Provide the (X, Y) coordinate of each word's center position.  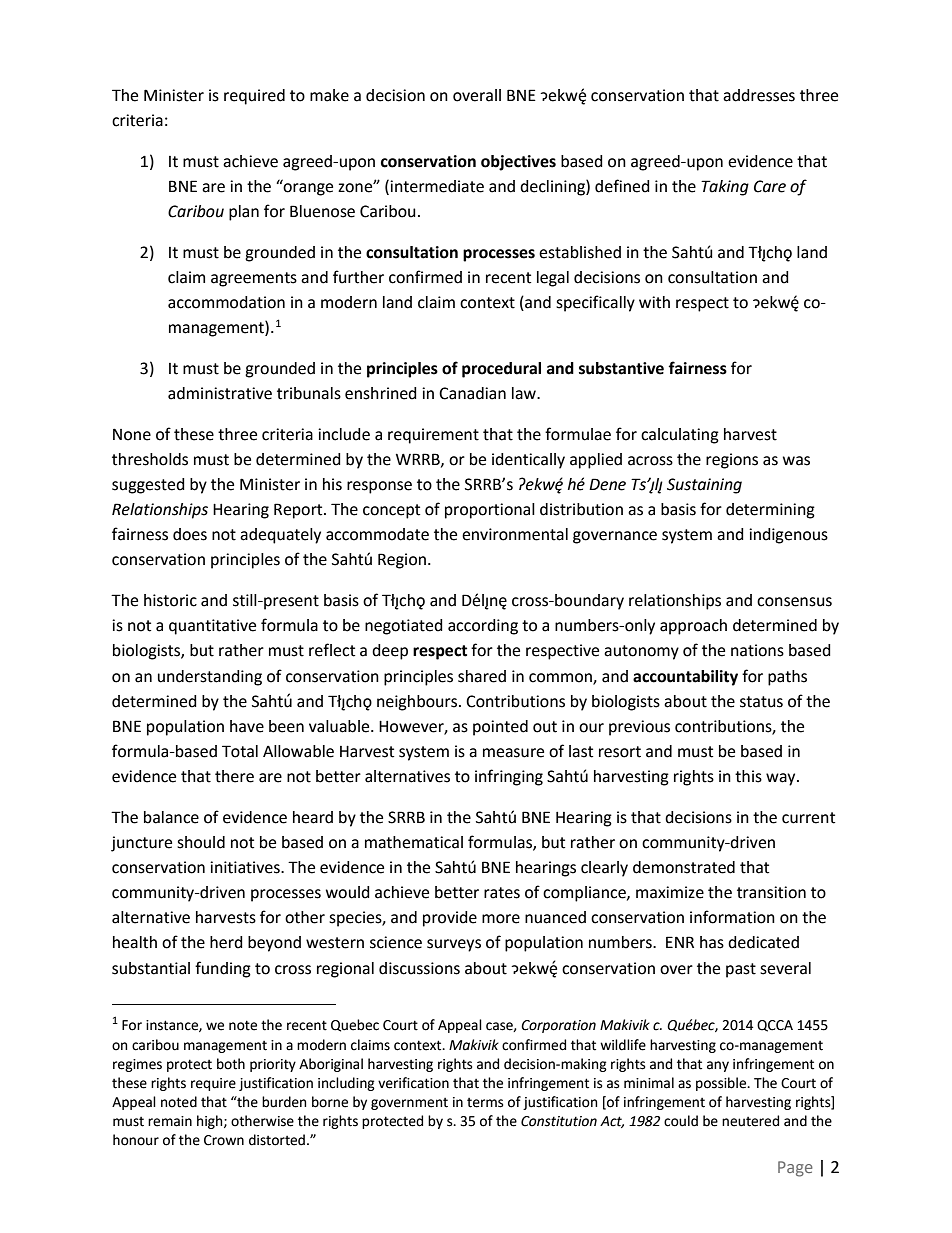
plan (244, 213)
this (748, 776)
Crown (224, 1140)
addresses (759, 95)
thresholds (150, 459)
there (234, 776)
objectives (518, 163)
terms (485, 1103)
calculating (680, 436)
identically (528, 461)
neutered (750, 1121)
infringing (509, 777)
